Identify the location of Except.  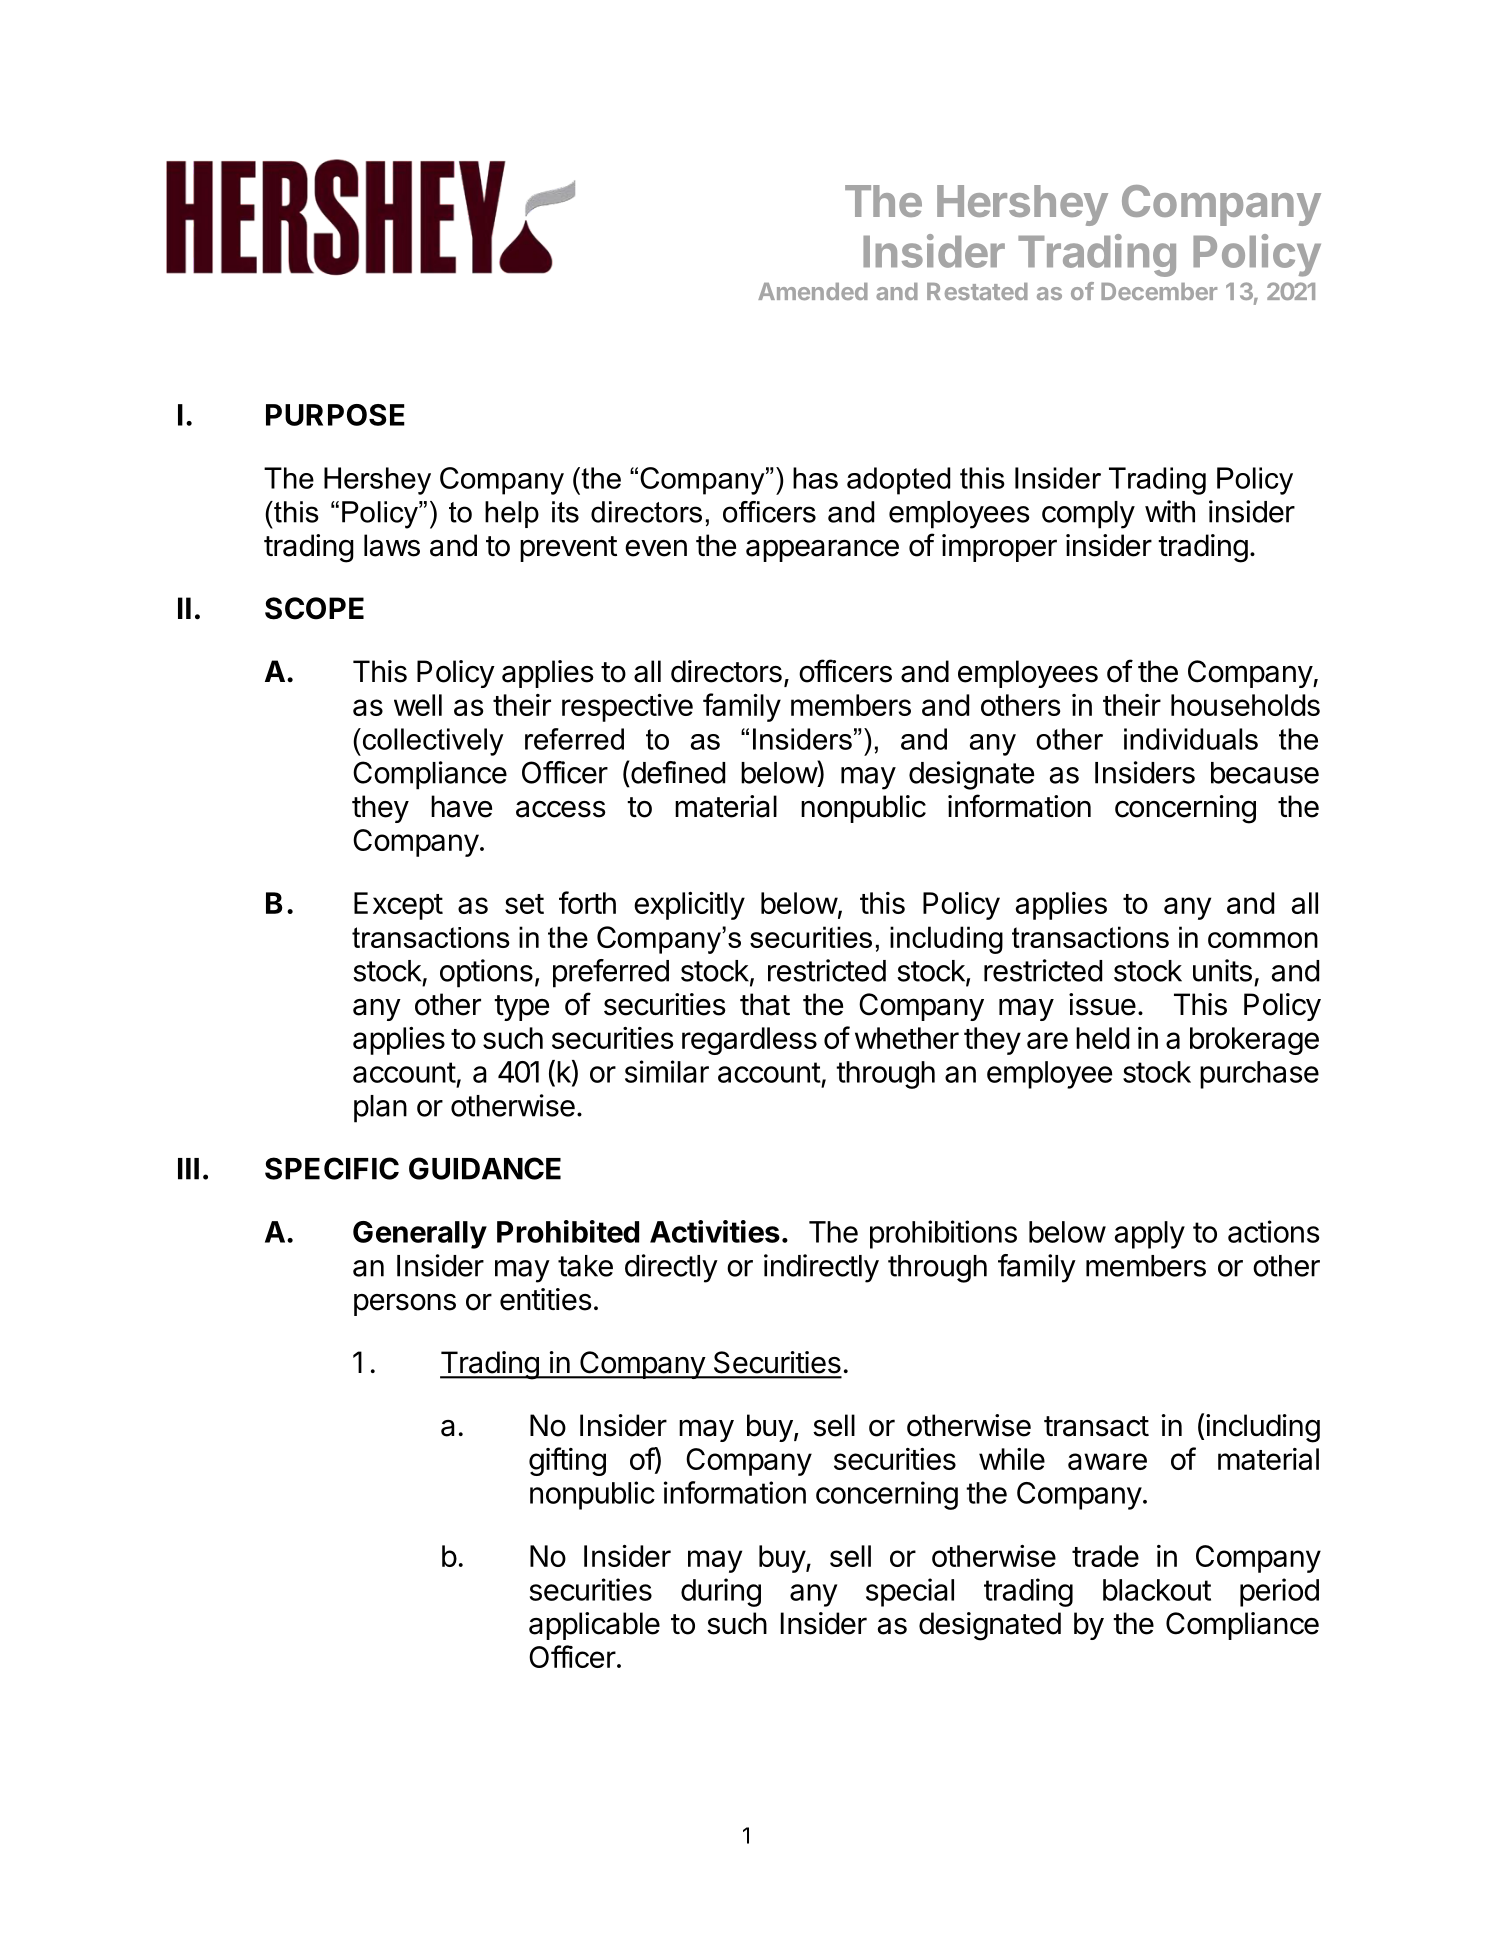
(398, 906).
